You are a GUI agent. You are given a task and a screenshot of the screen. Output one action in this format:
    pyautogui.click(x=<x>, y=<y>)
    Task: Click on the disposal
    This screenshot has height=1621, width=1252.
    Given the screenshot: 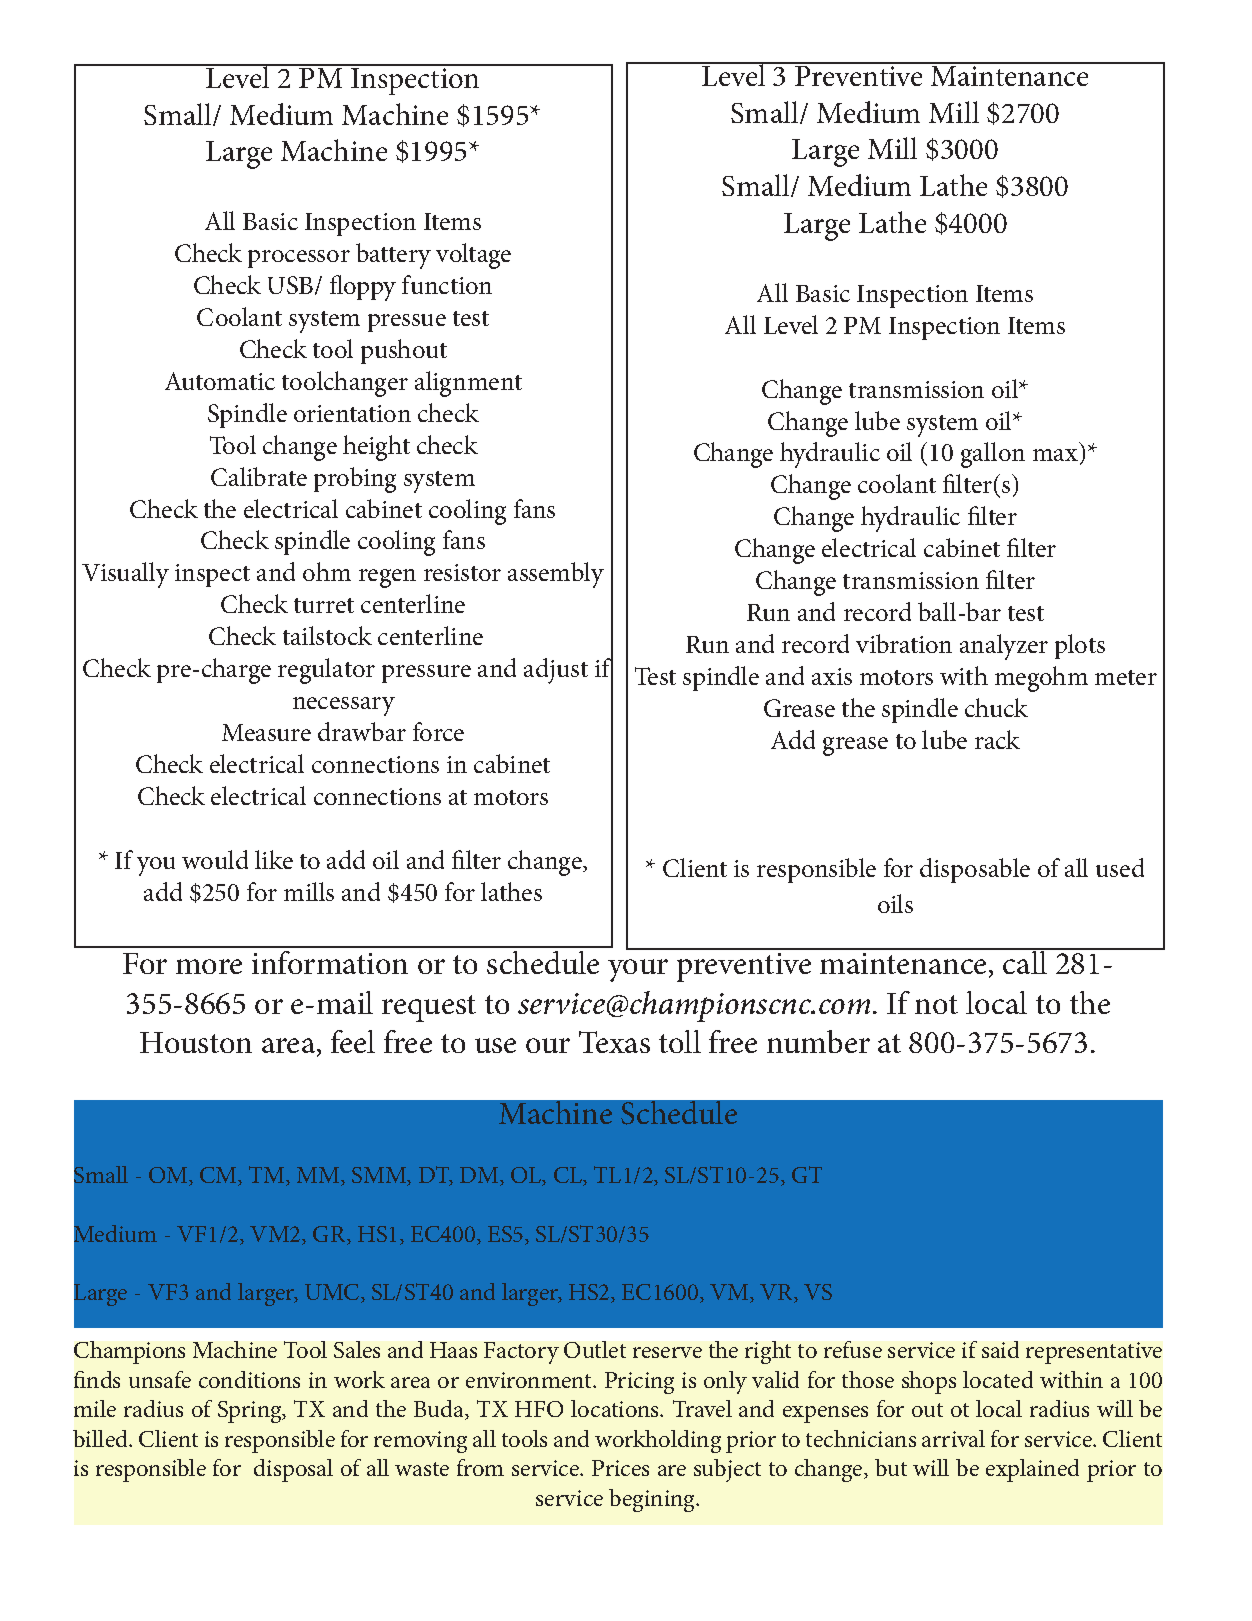 What is the action you would take?
    pyautogui.click(x=293, y=1470)
